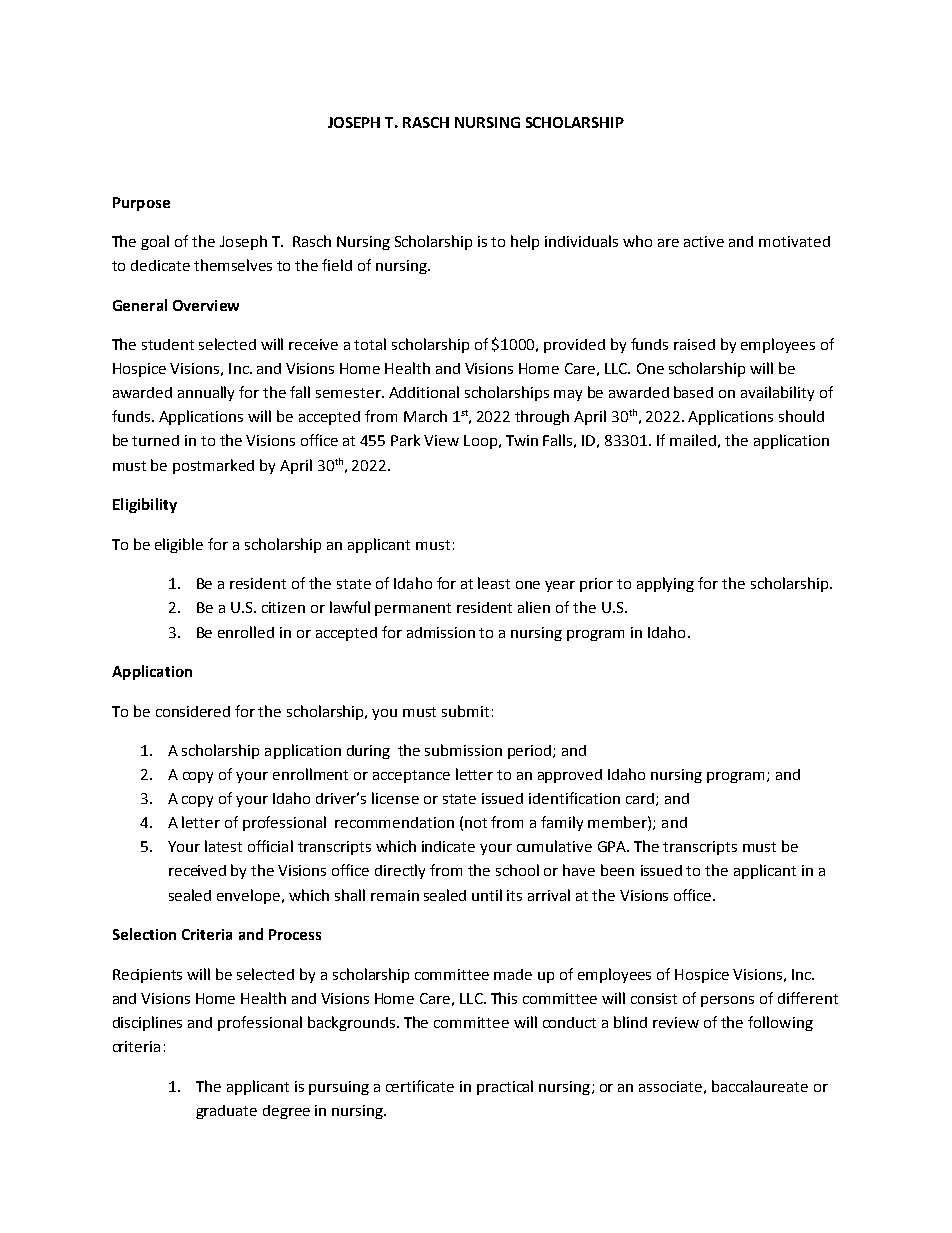 This image has width=952, height=1233. Describe the element at coordinates (476, 823) in the image. I see `not` at that location.
